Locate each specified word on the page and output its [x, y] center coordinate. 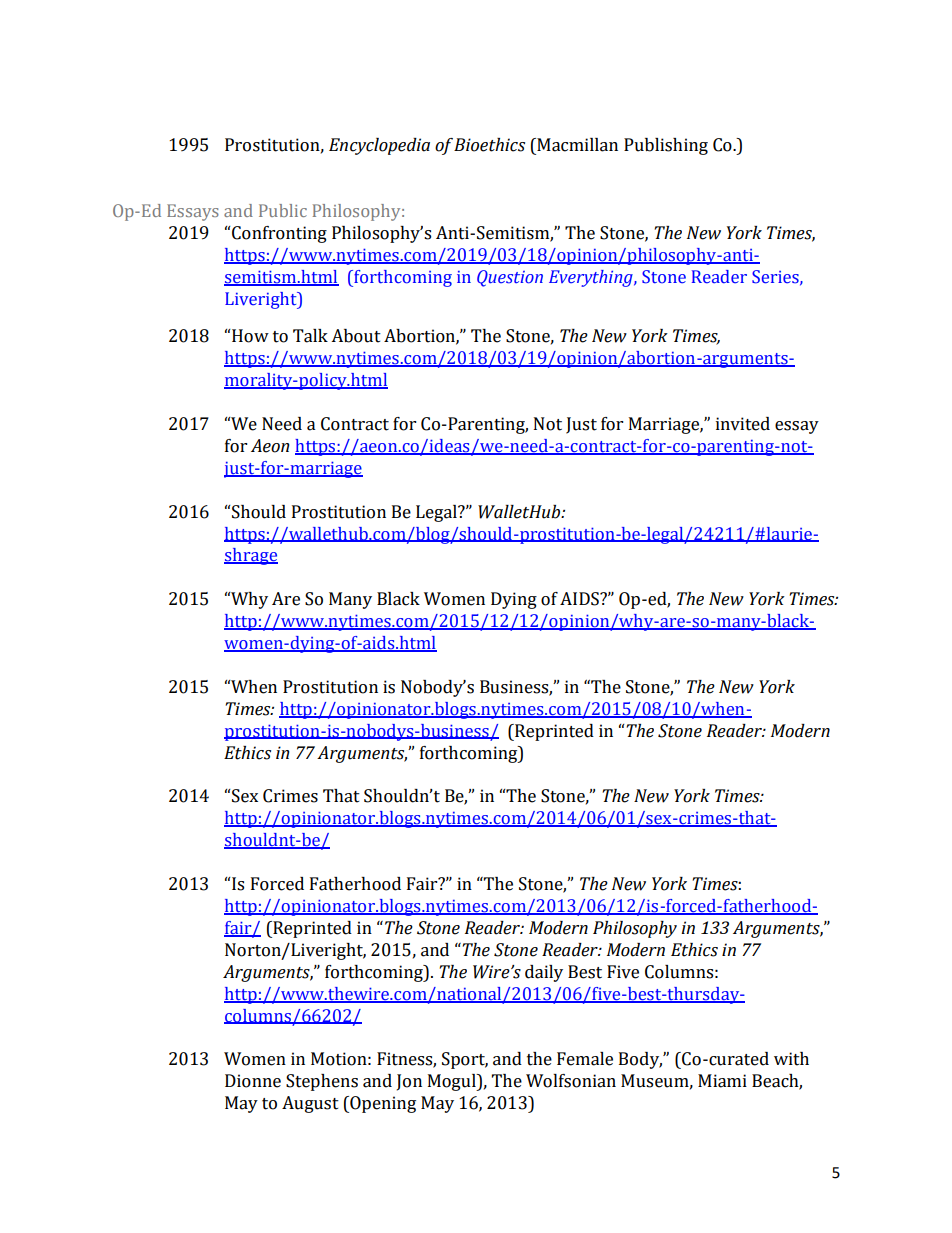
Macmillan [576, 145]
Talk [310, 336]
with [791, 1059]
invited [743, 424]
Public [283, 210]
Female [585, 1059]
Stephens [322, 1082]
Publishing [666, 146]
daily [544, 973]
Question [510, 278]
